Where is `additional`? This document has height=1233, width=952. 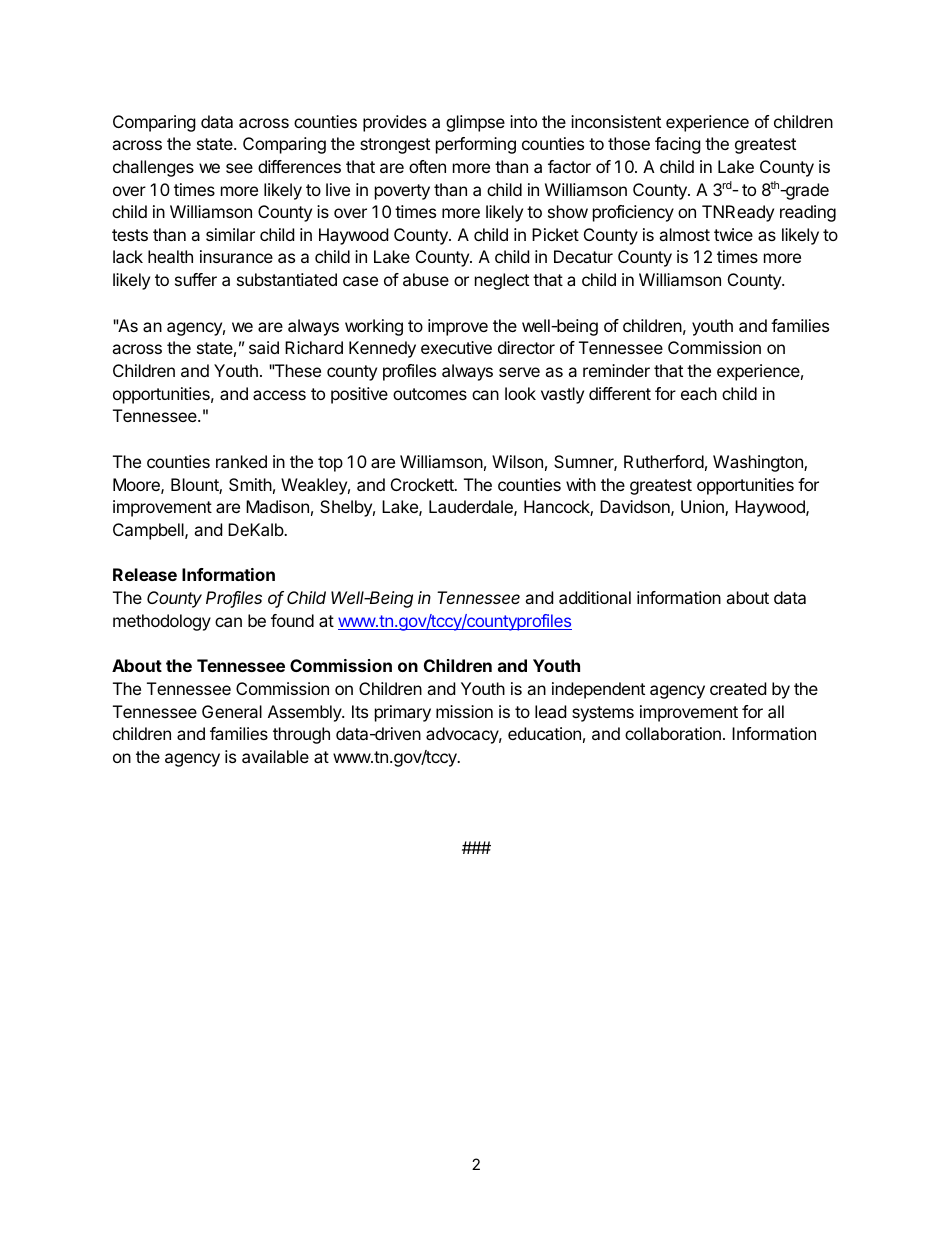
additional is located at coordinates (595, 597).
